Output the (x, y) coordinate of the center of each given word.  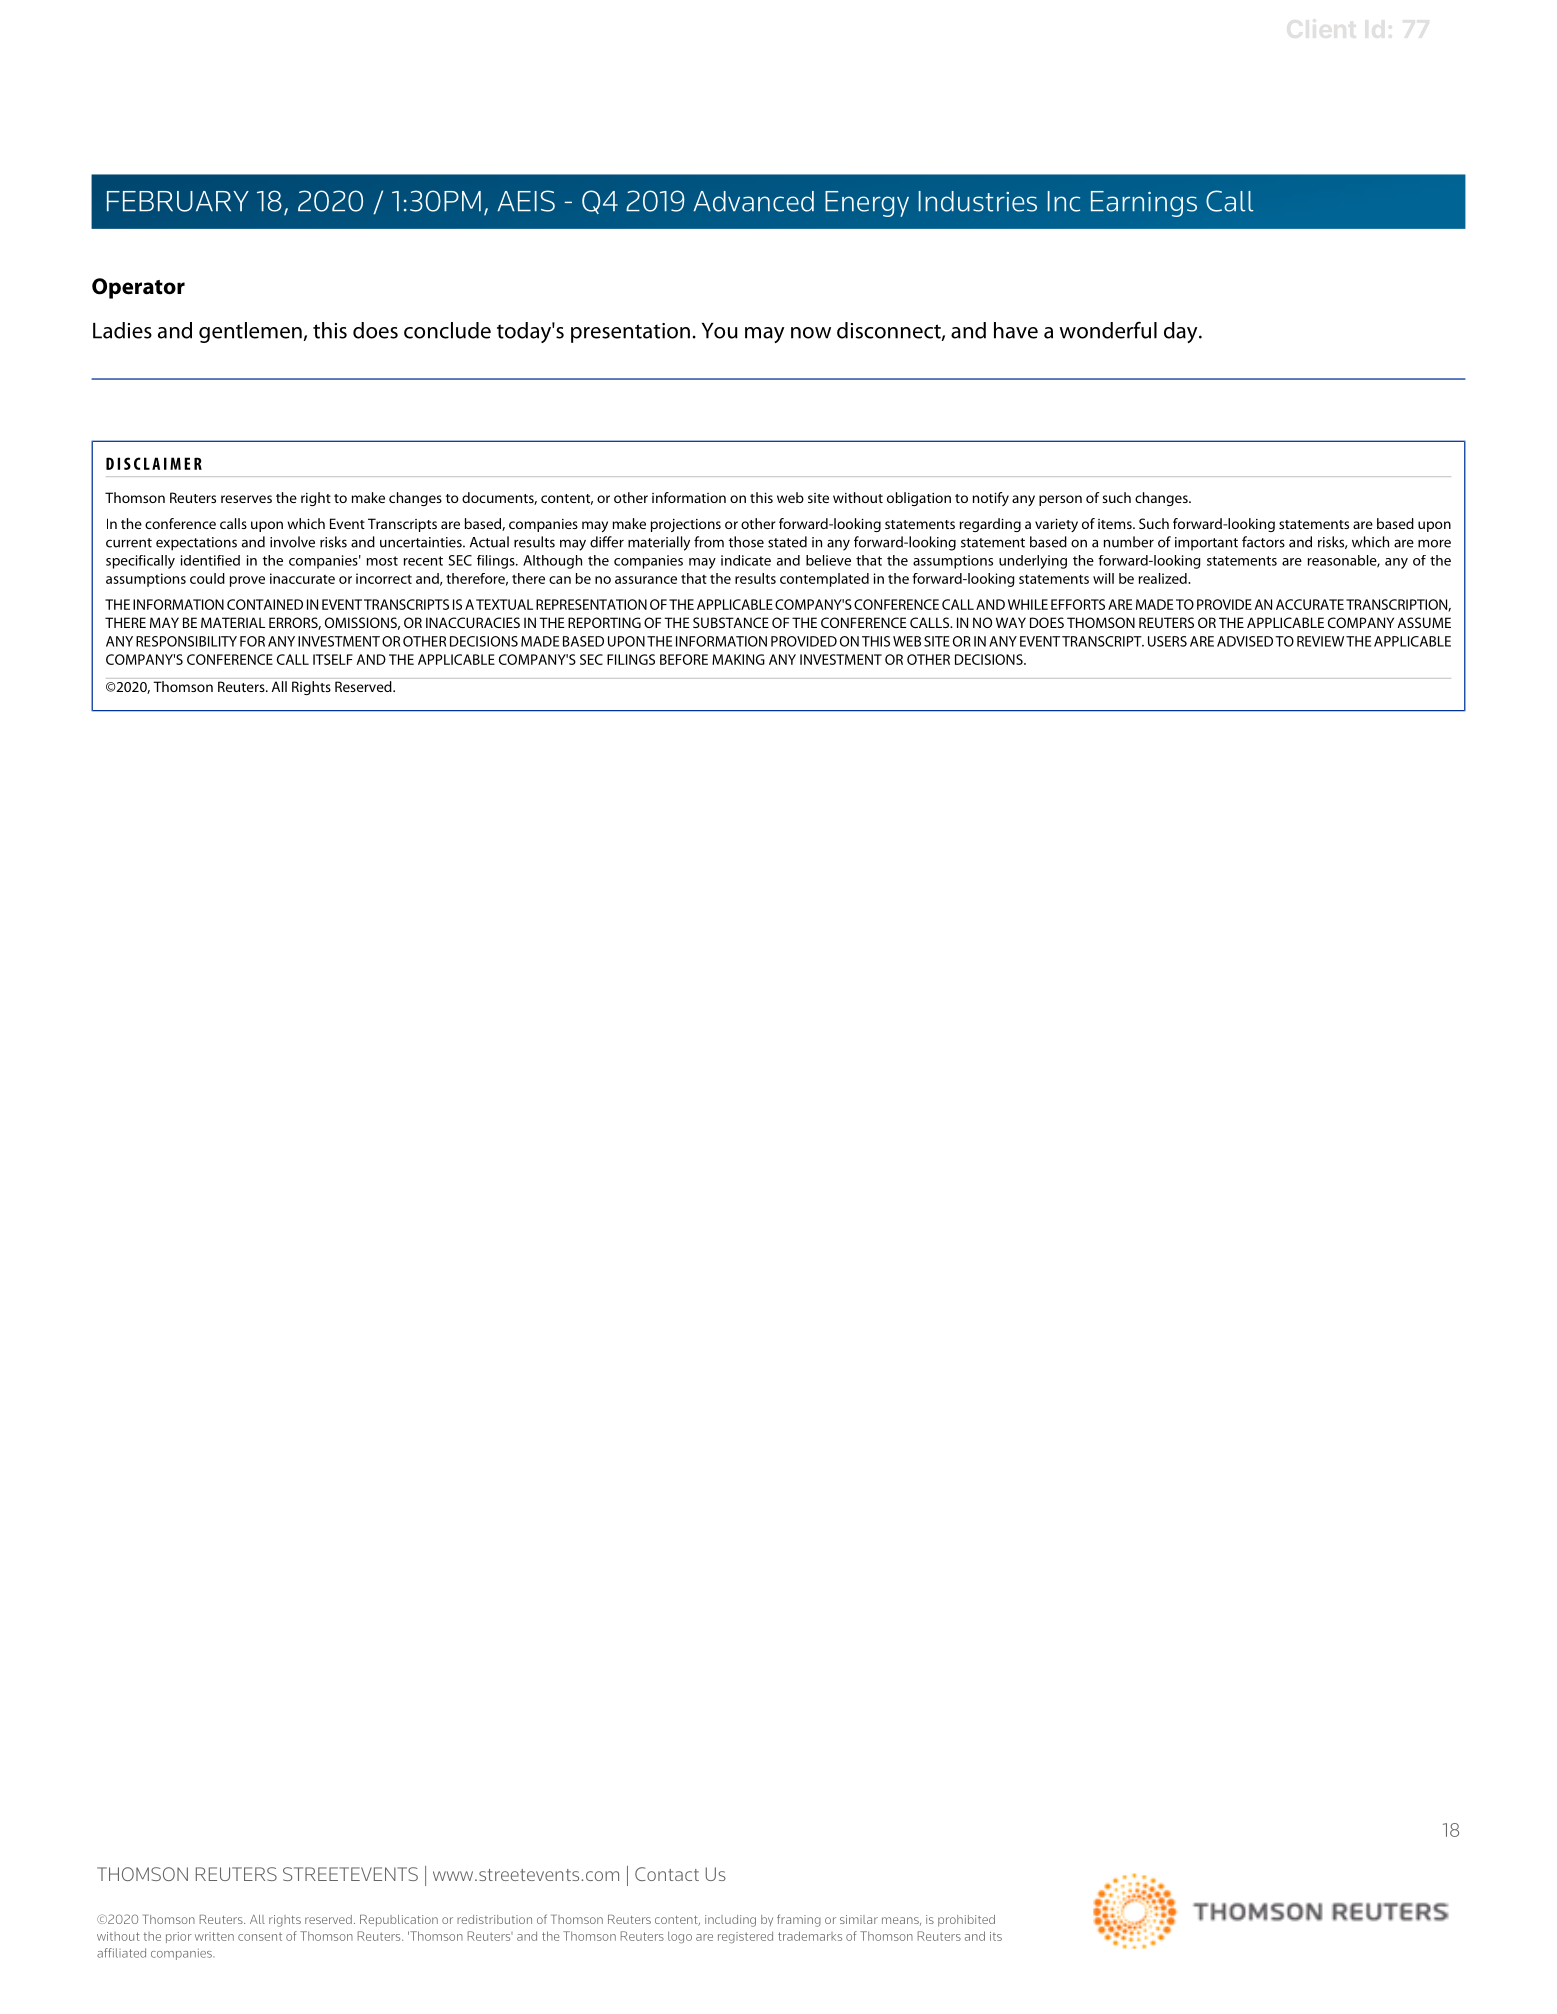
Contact (667, 1874)
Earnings (1144, 204)
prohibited (966, 1920)
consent (260, 1936)
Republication (399, 1921)
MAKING (738, 659)
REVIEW (1320, 641)
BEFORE (684, 659)
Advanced (754, 201)
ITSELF (333, 659)
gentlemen (251, 332)
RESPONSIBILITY (186, 641)
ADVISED (1245, 641)
